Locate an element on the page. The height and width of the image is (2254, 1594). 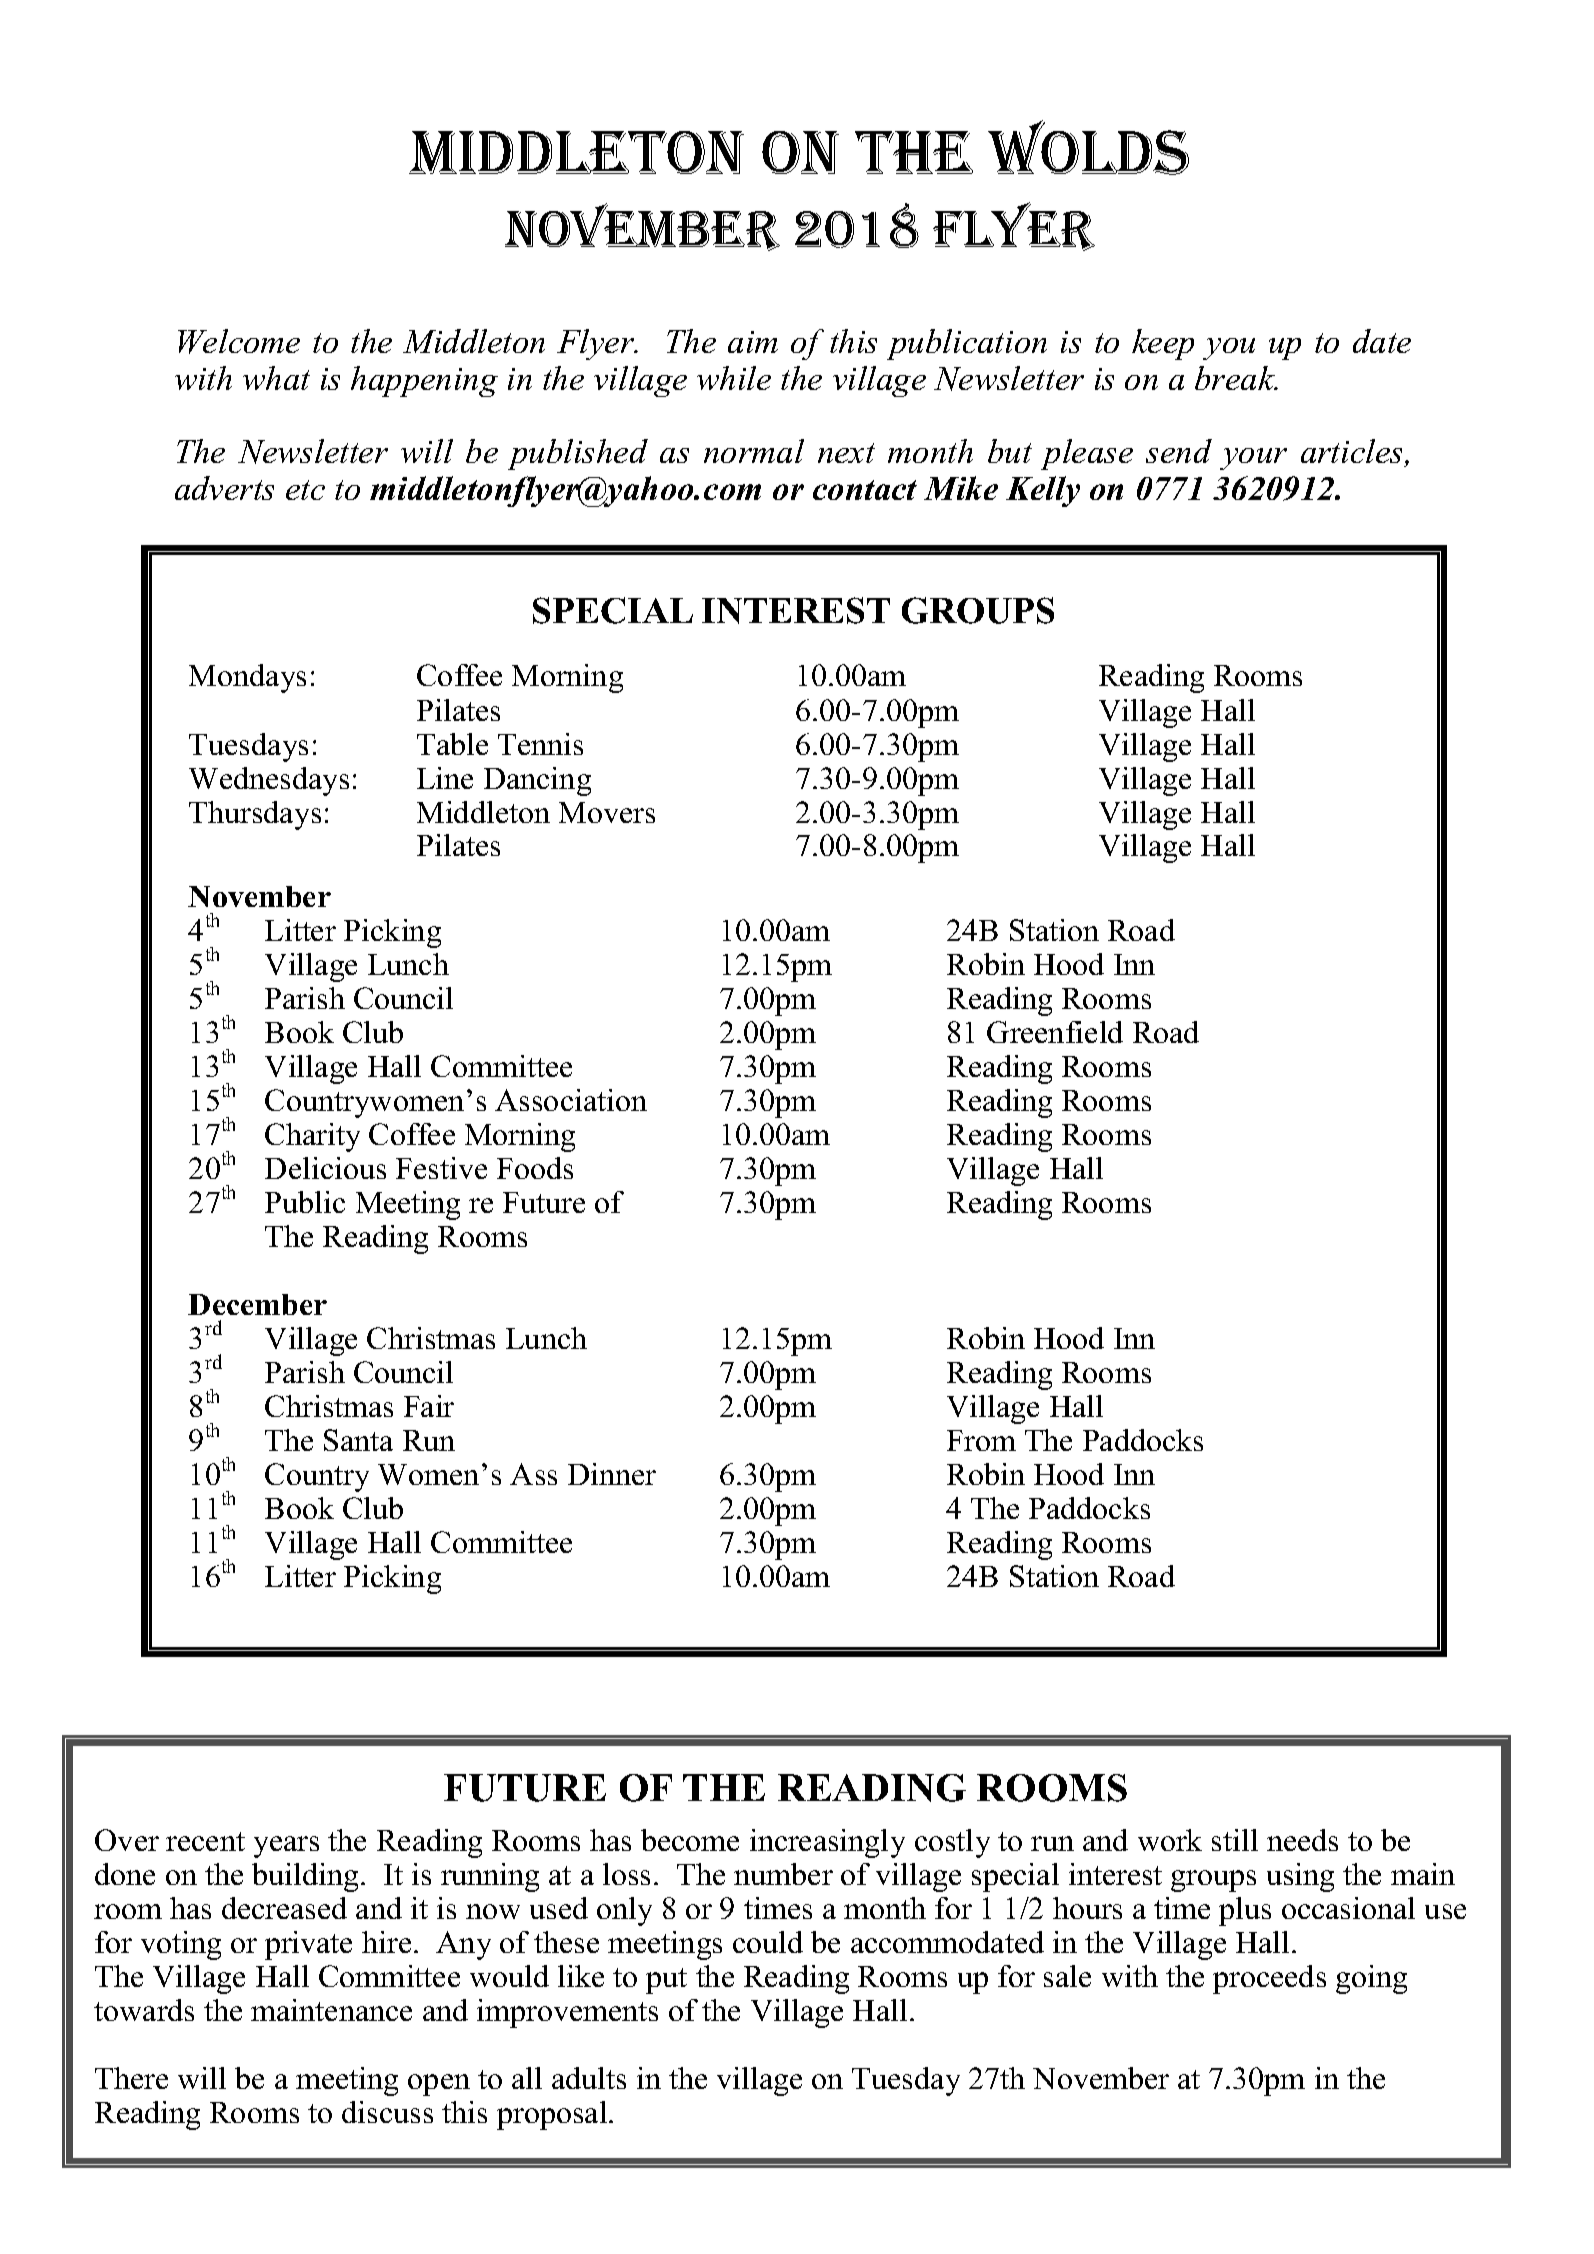
what is located at coordinates (276, 378).
